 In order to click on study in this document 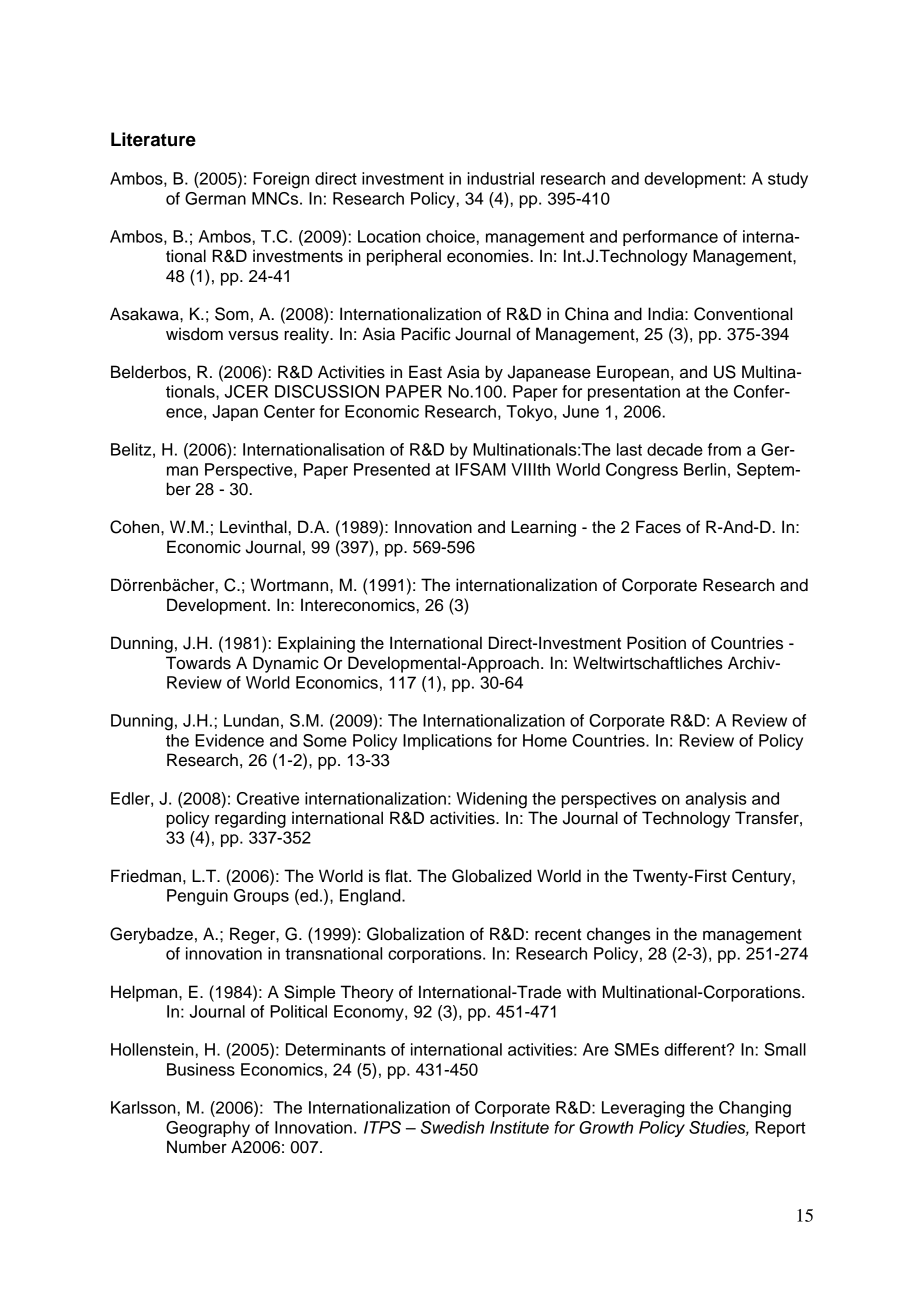, I will do `click(788, 180)`.
